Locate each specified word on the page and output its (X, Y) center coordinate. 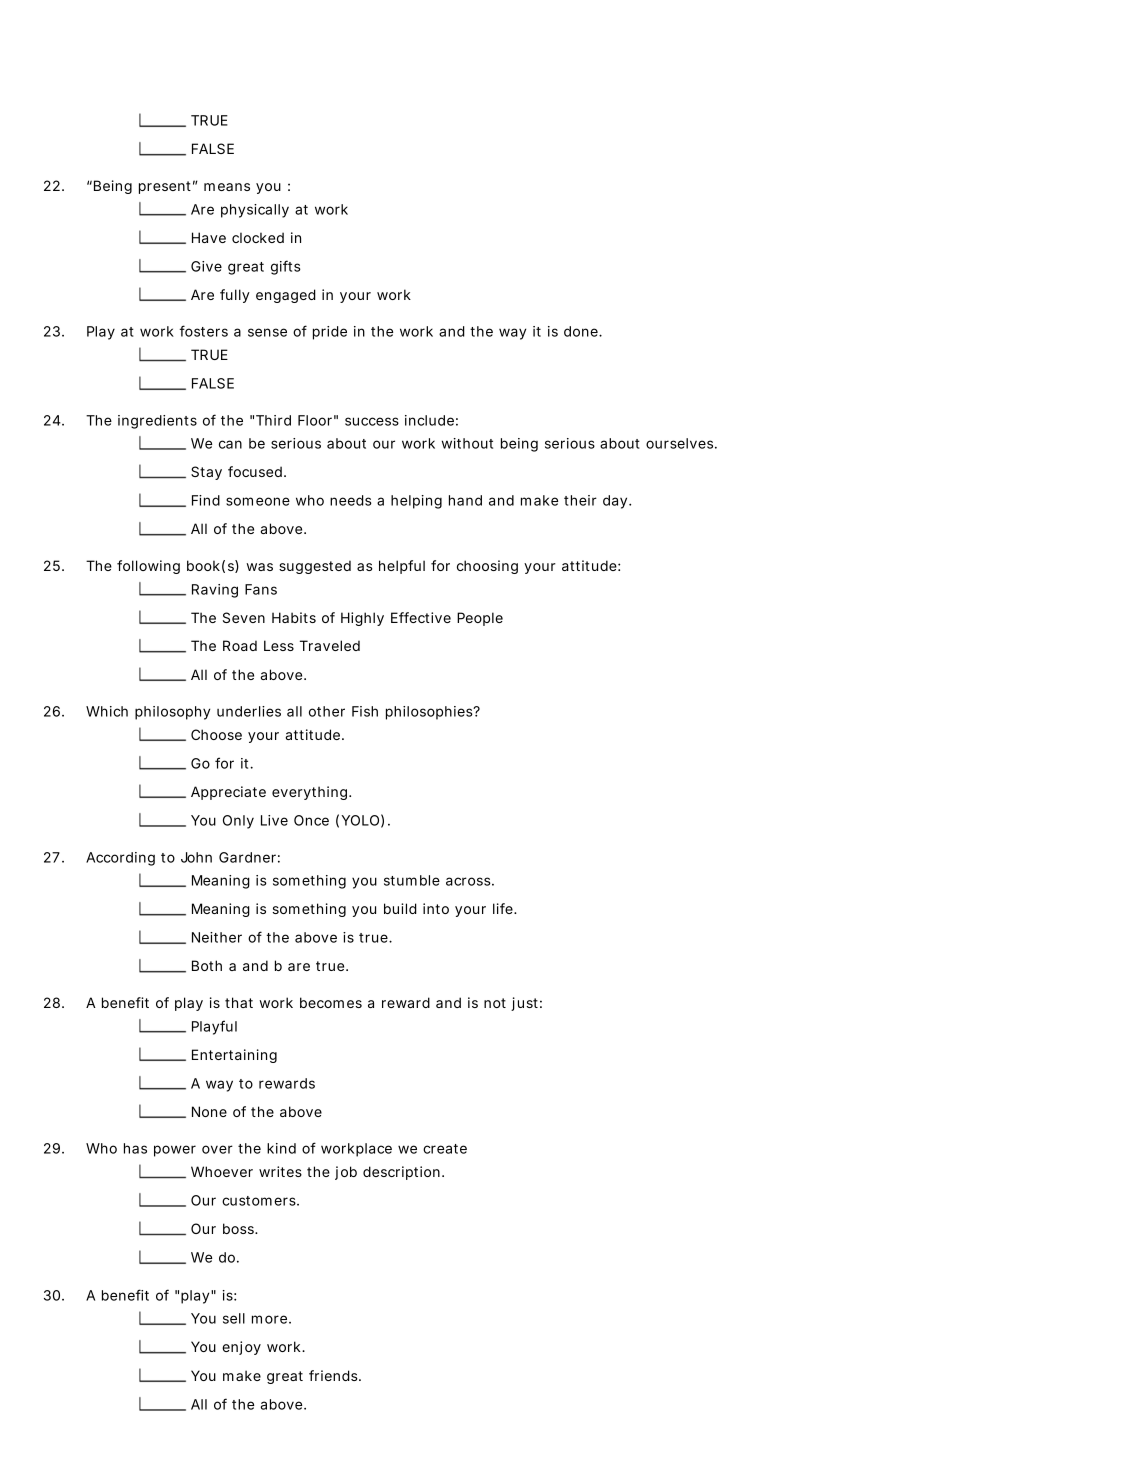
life (504, 908)
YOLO (360, 820)
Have (209, 237)
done (582, 331)
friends (334, 1375)
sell (234, 1318)
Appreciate (228, 793)
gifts (286, 267)
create (445, 1149)
